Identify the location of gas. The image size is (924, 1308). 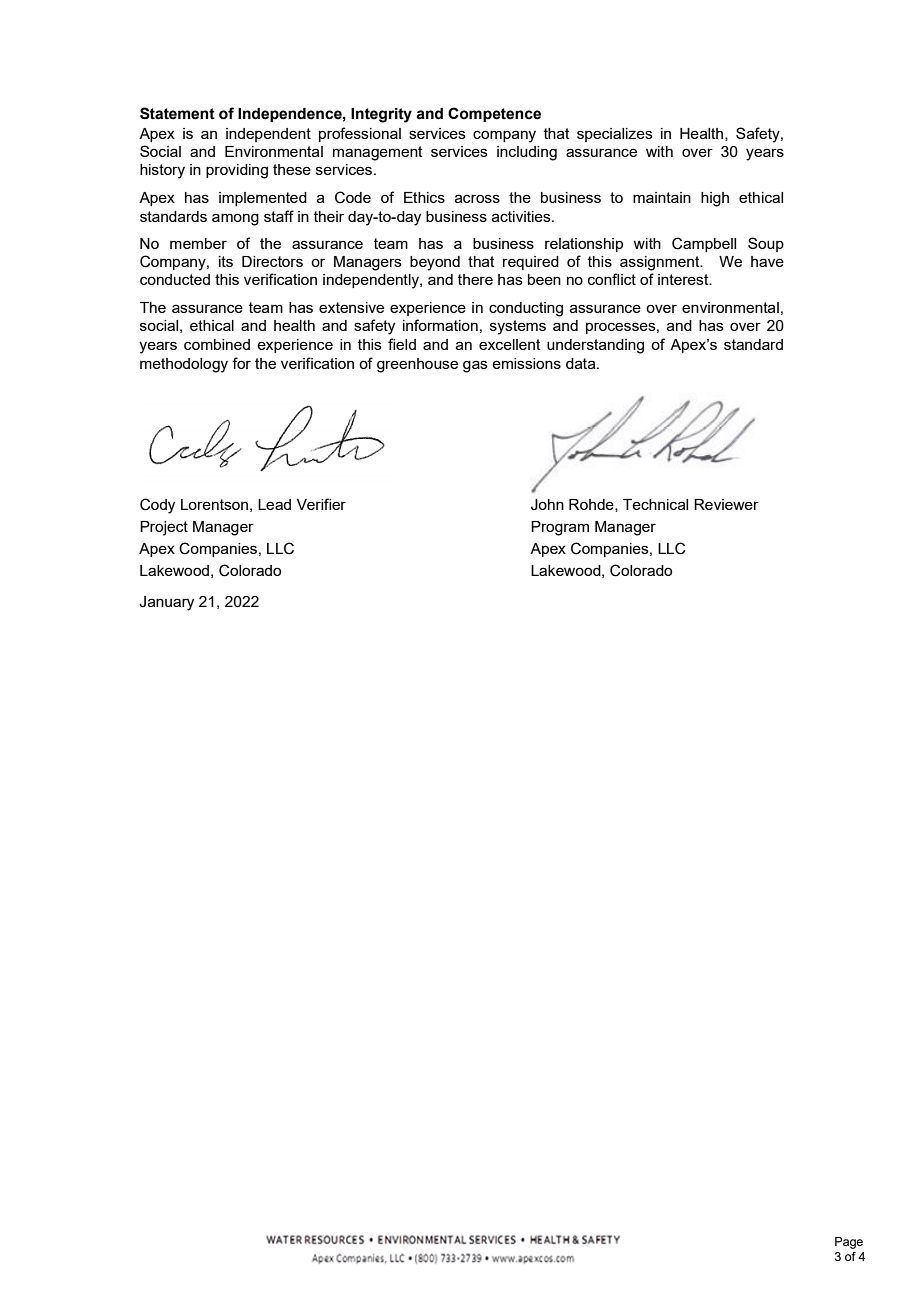
(475, 366).
